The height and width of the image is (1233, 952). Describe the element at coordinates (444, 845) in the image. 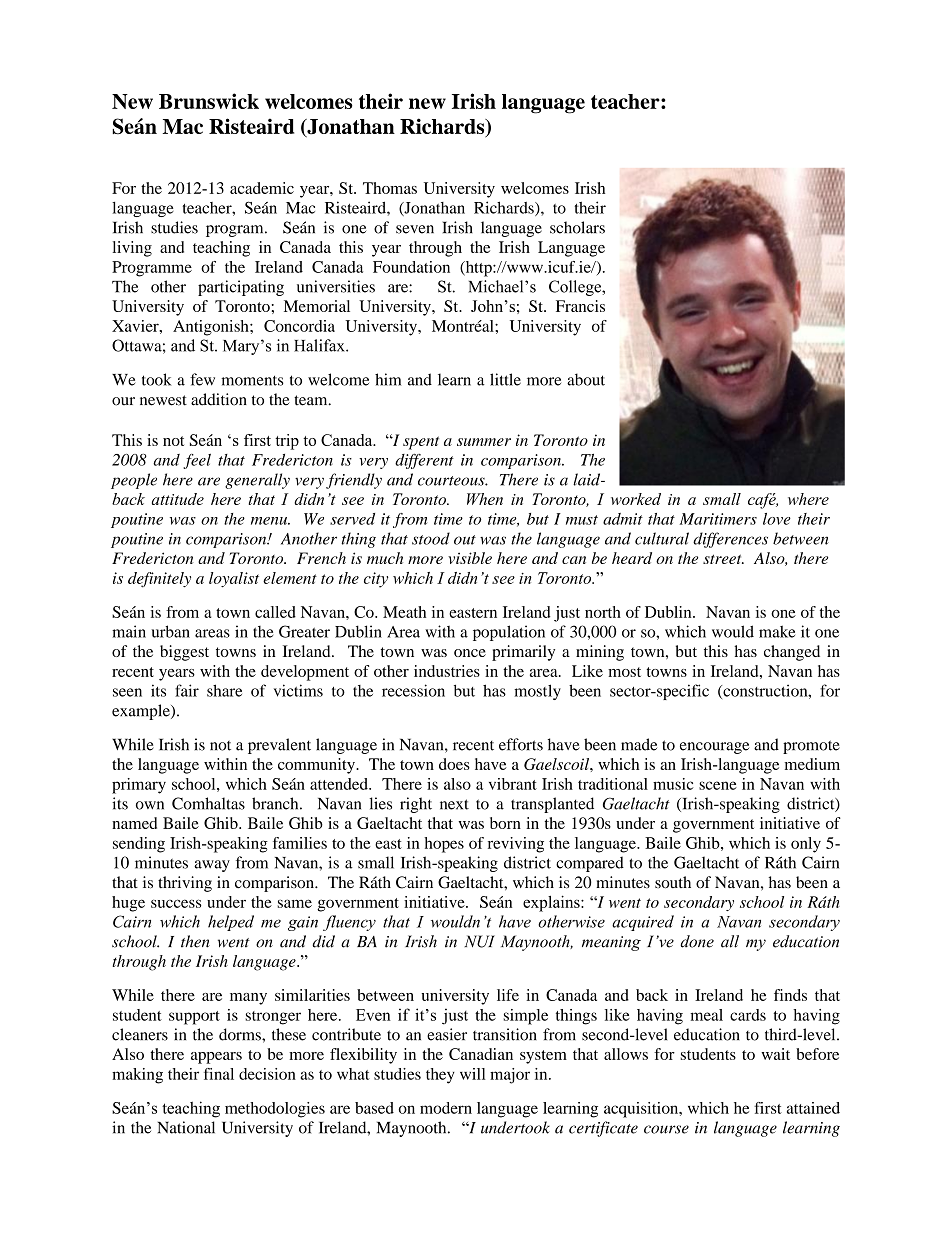

I see `hopes` at that location.
